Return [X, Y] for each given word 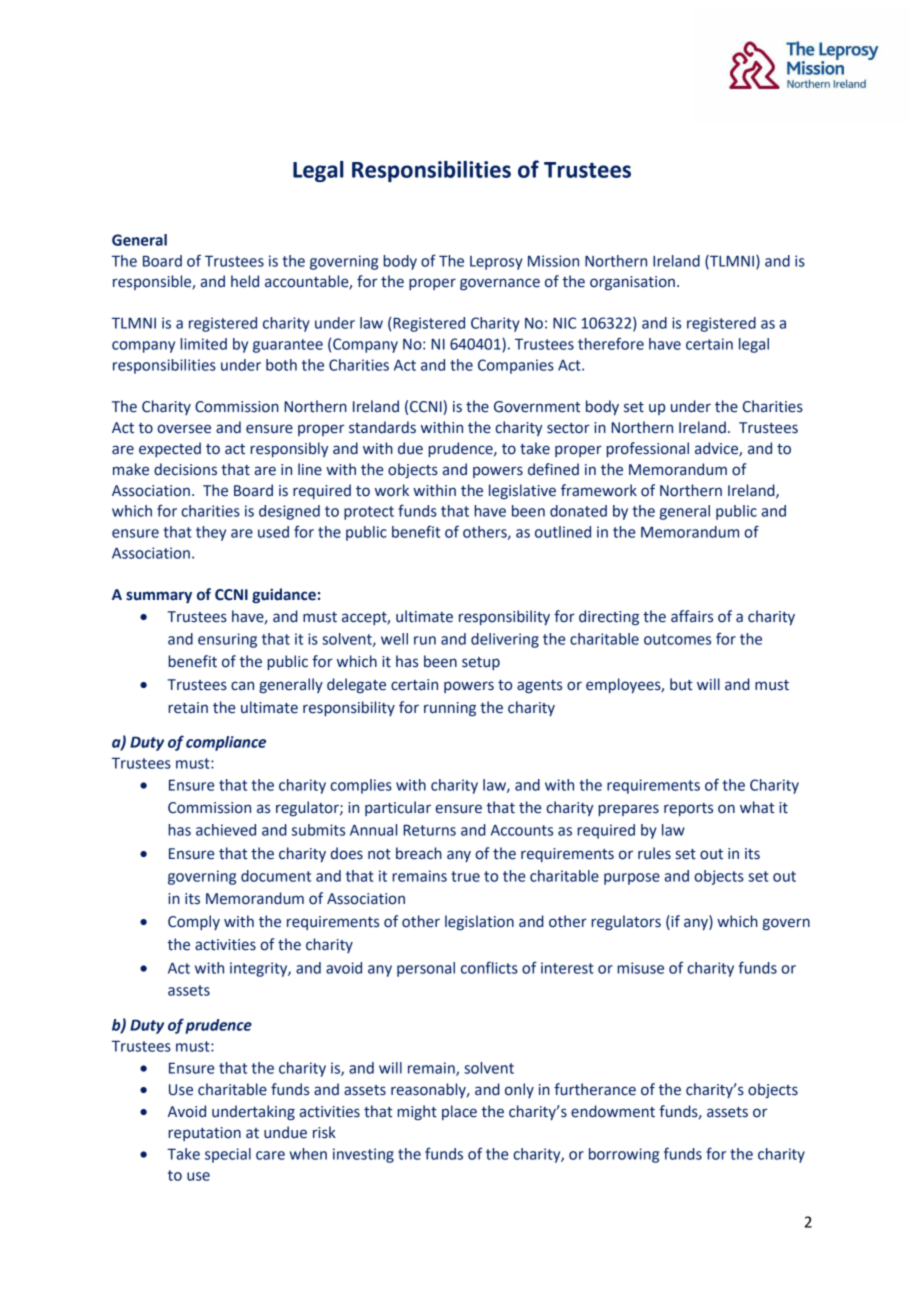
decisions [185, 469]
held [245, 281]
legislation [479, 922]
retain [188, 708]
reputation [204, 1134]
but [681, 684]
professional [647, 449]
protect [369, 513]
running [450, 709]
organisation [632, 283]
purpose [632, 879]
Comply [194, 922]
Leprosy [496, 263]
